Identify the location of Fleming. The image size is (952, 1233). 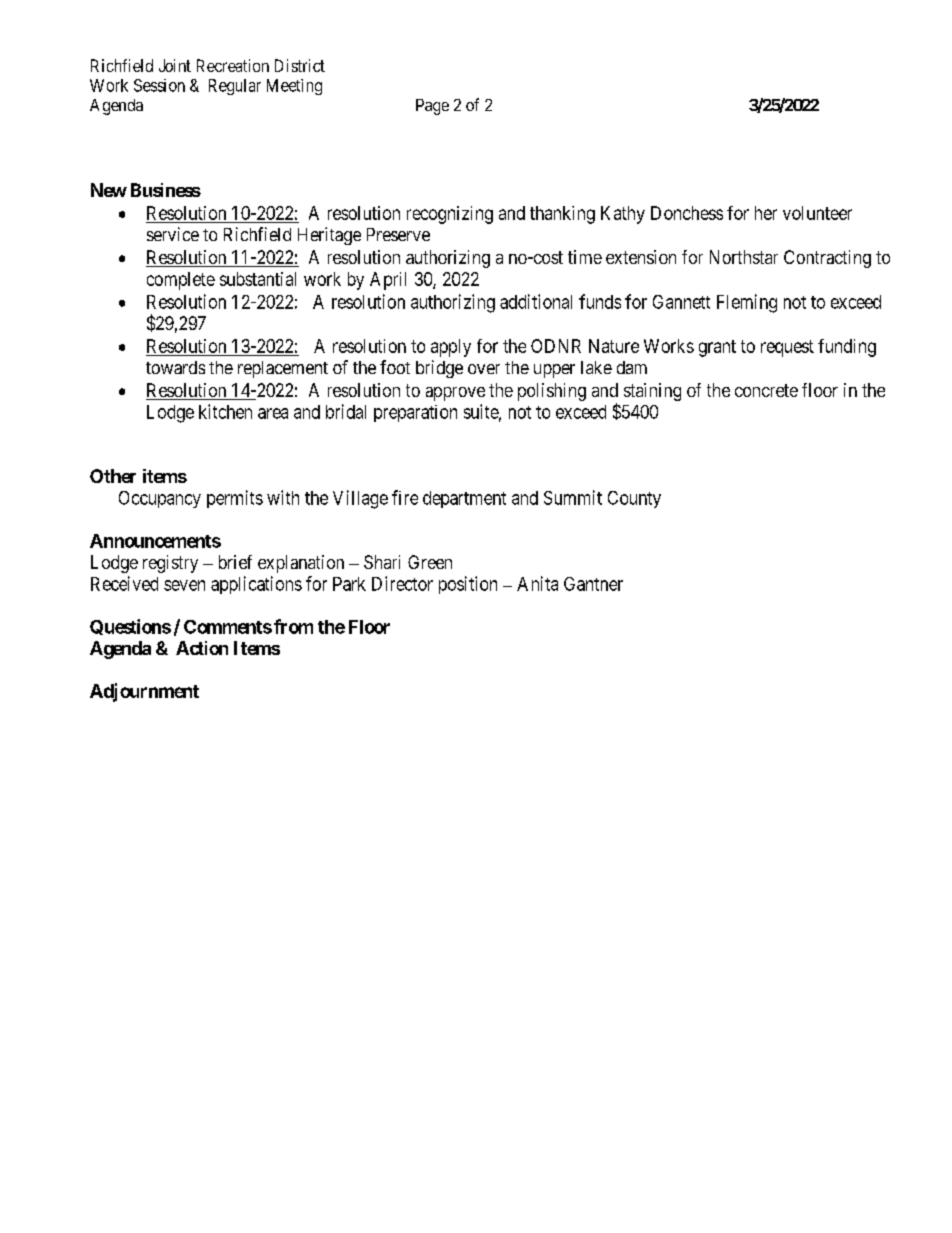
(747, 303).
